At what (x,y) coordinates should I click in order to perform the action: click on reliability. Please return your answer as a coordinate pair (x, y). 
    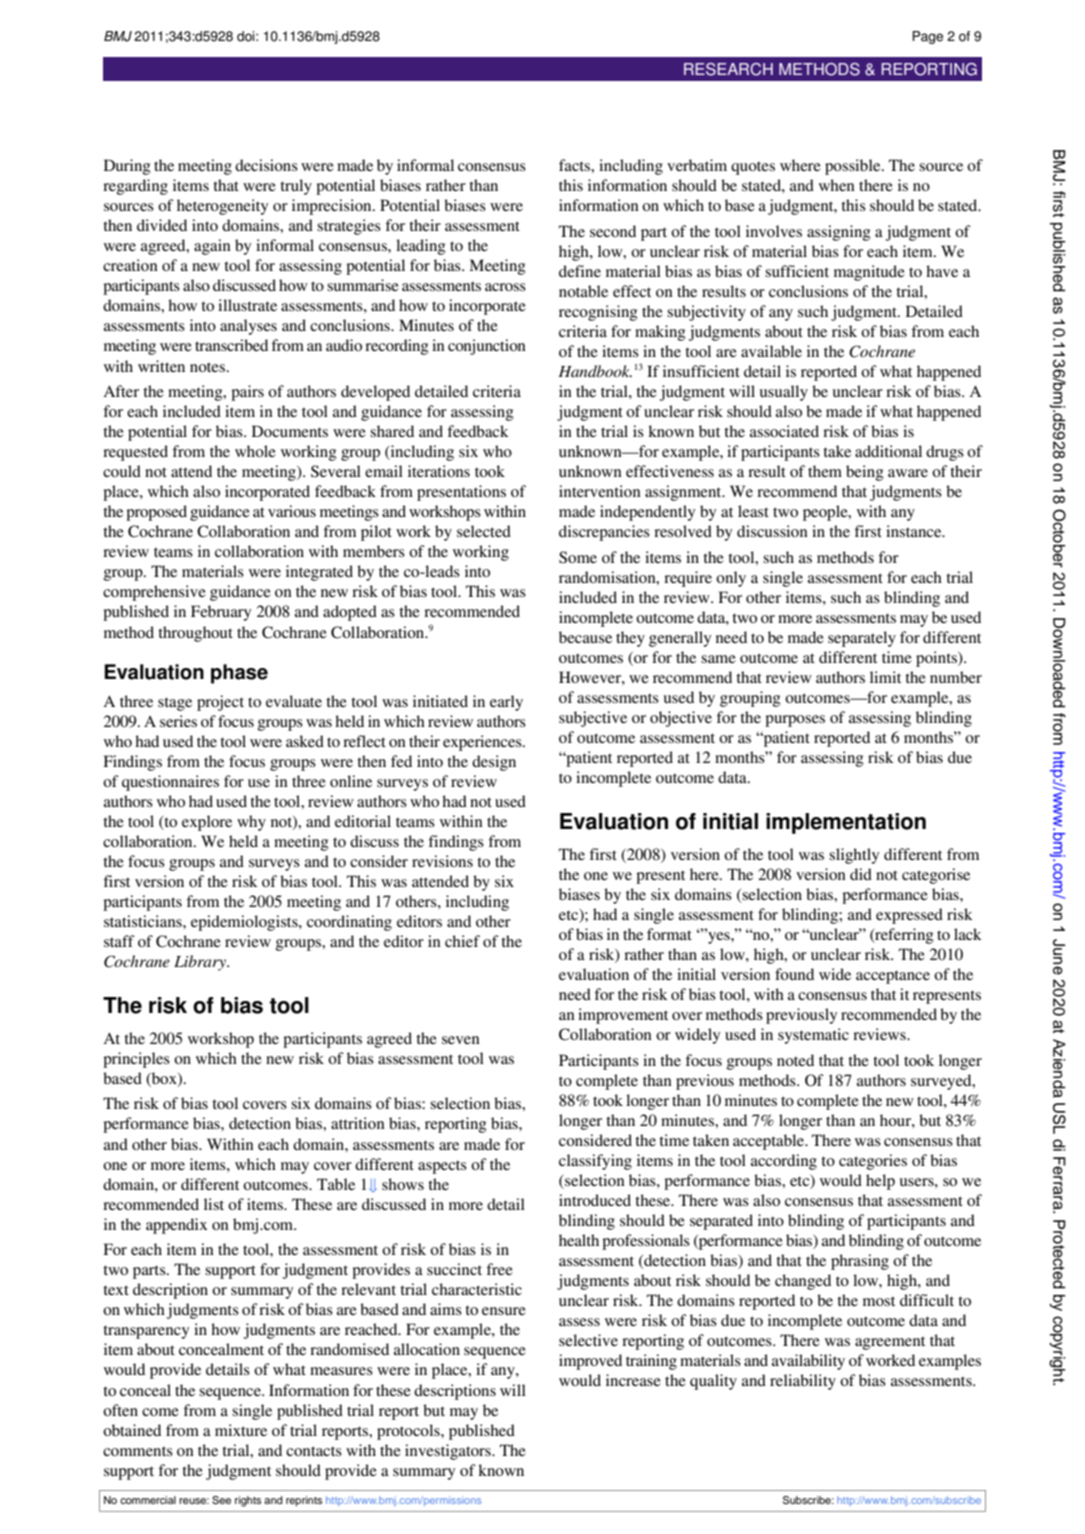
    Looking at the image, I should click on (803, 1382).
